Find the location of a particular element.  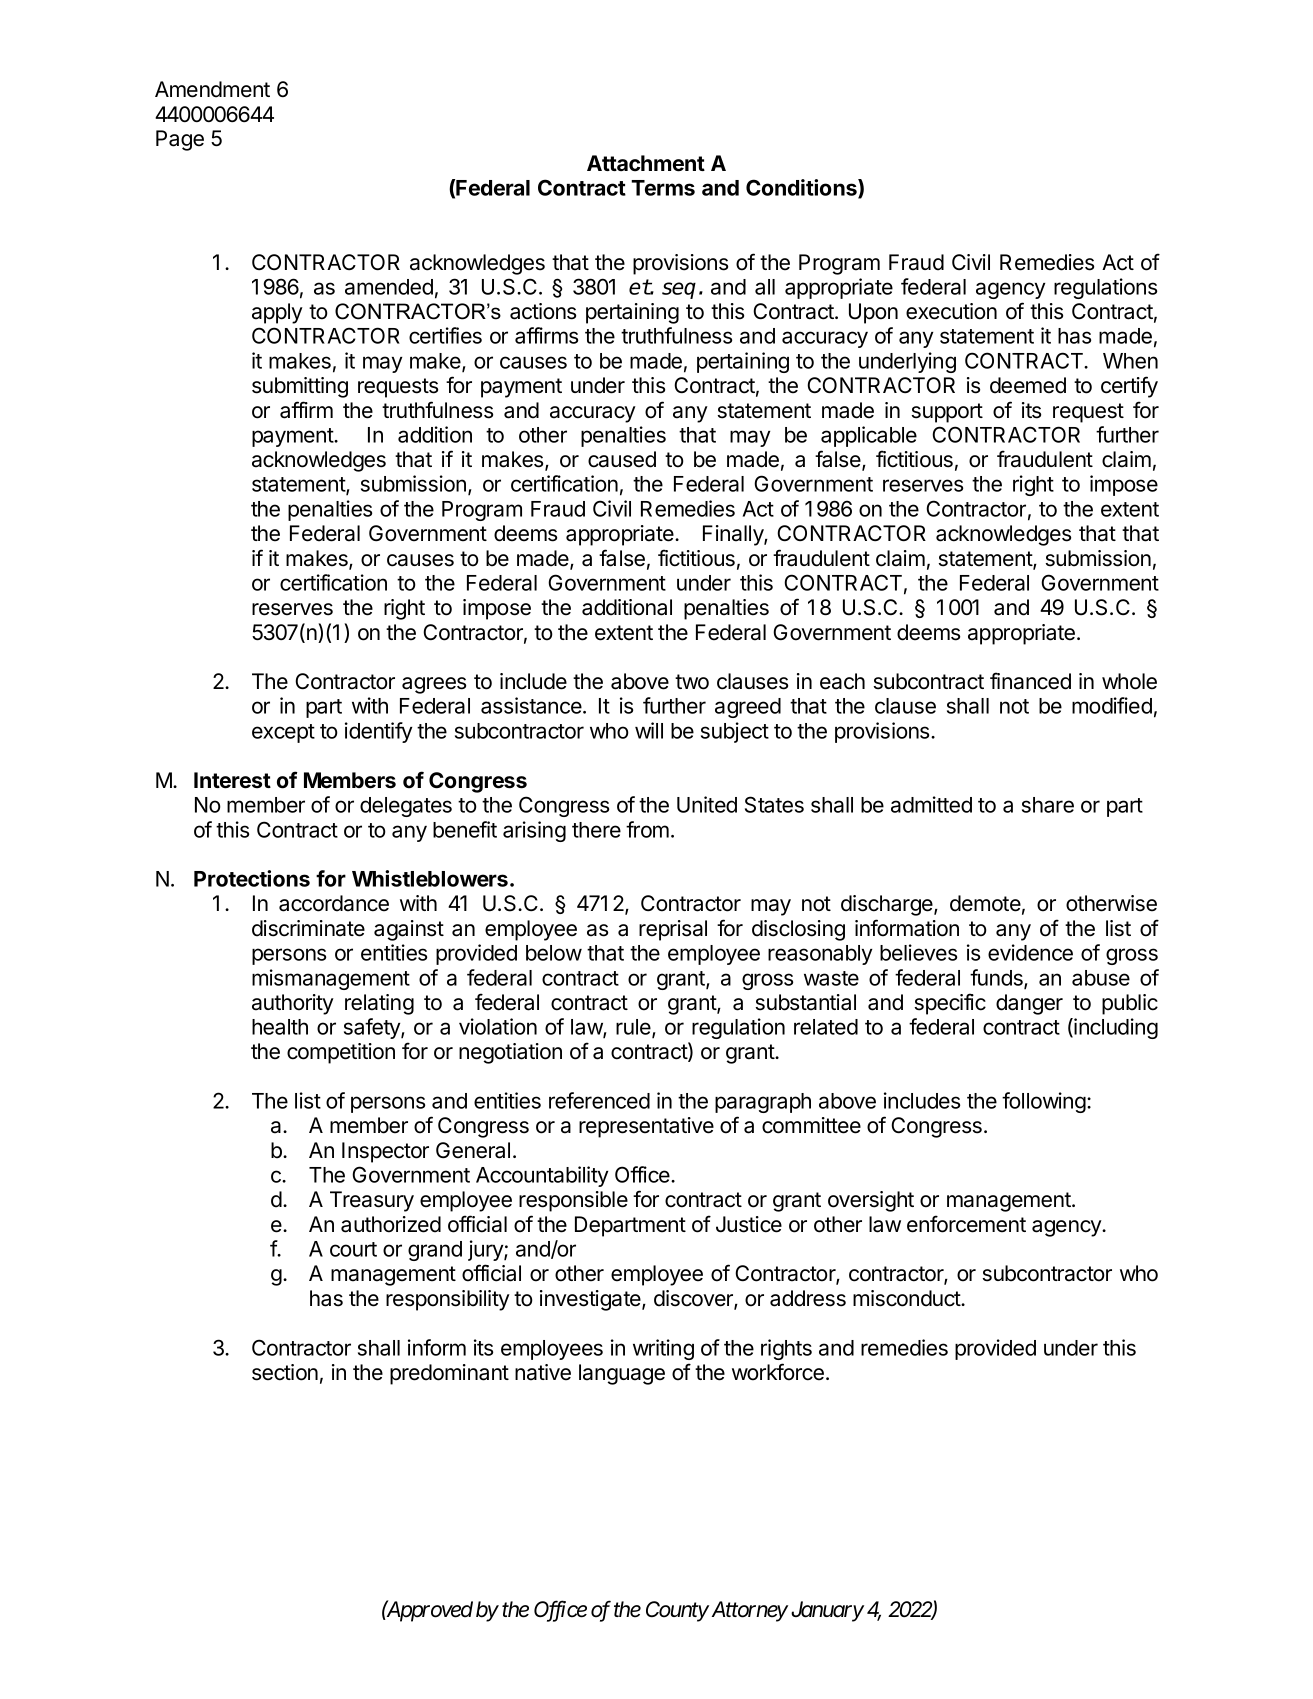

danger is located at coordinates (1029, 1004).
